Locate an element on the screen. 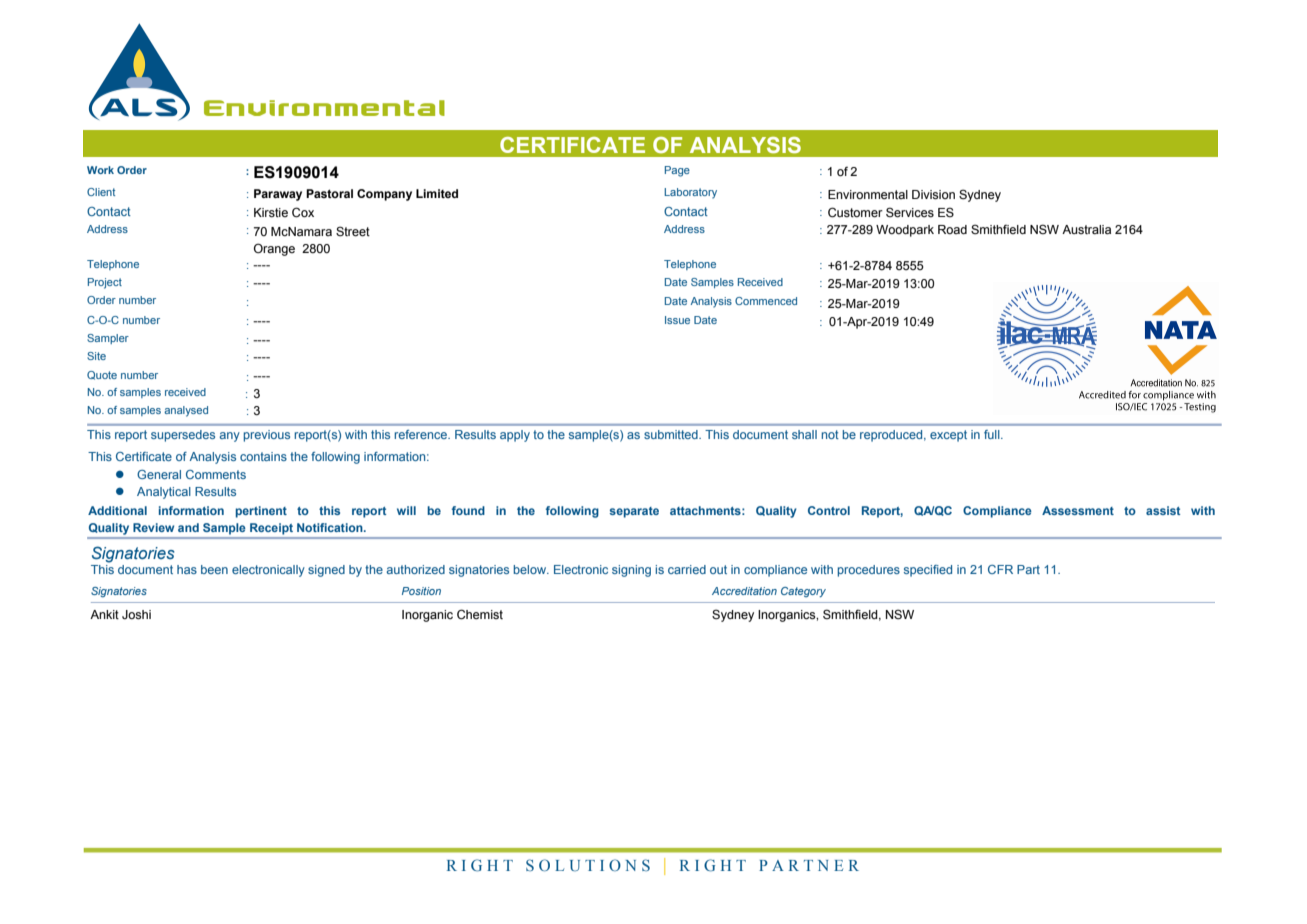 The height and width of the screenshot is (924, 1307). Accreditation is located at coordinates (744, 591).
